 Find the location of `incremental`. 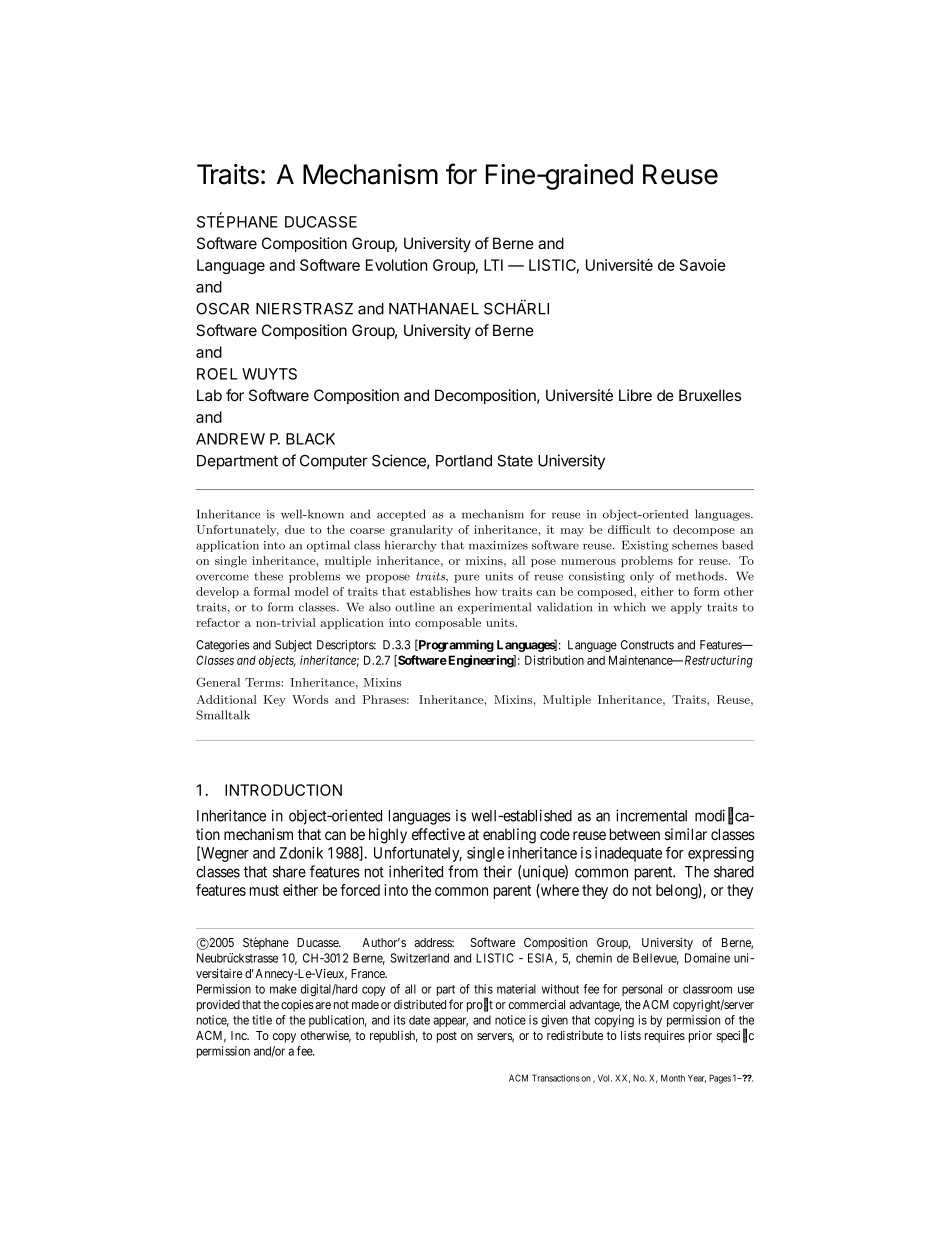

incremental is located at coordinates (651, 815).
